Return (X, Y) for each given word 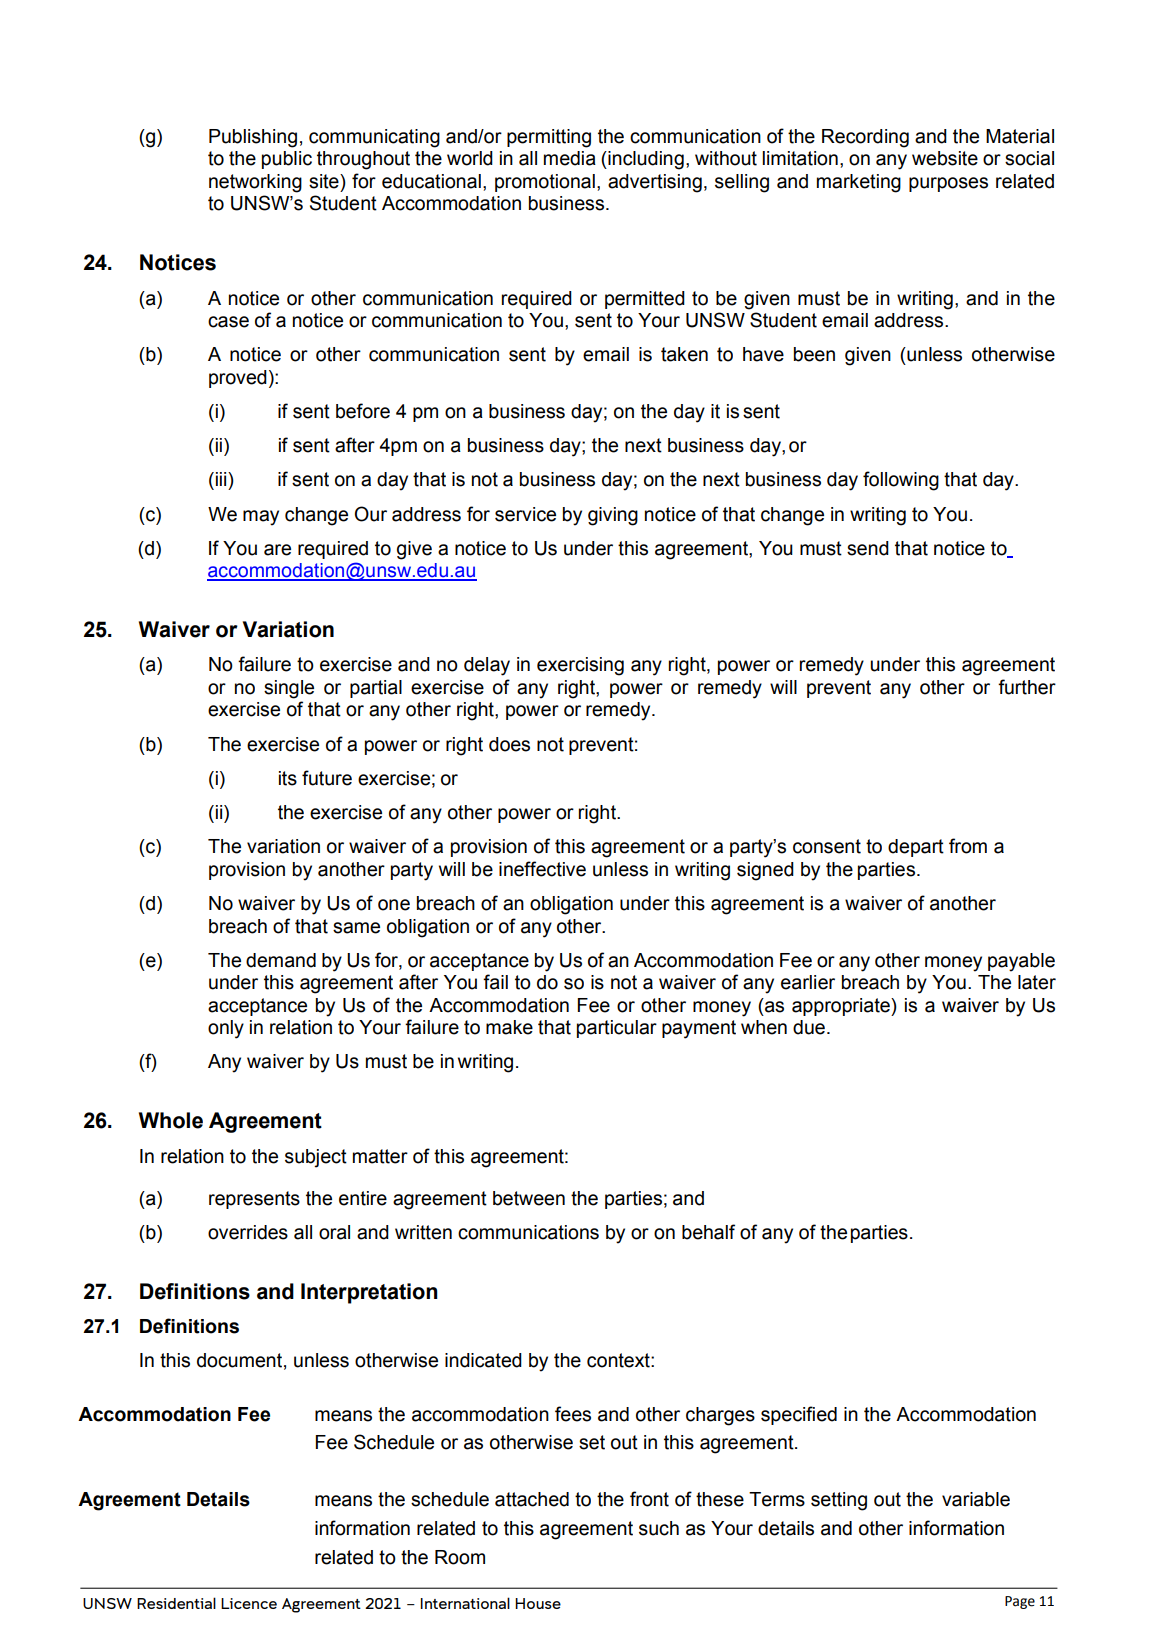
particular (617, 1029)
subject (316, 1158)
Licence (249, 1603)
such (659, 1528)
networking (255, 183)
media (570, 158)
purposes (948, 184)
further (1027, 687)
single (289, 689)
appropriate (842, 1007)
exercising (580, 666)
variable (976, 1499)
